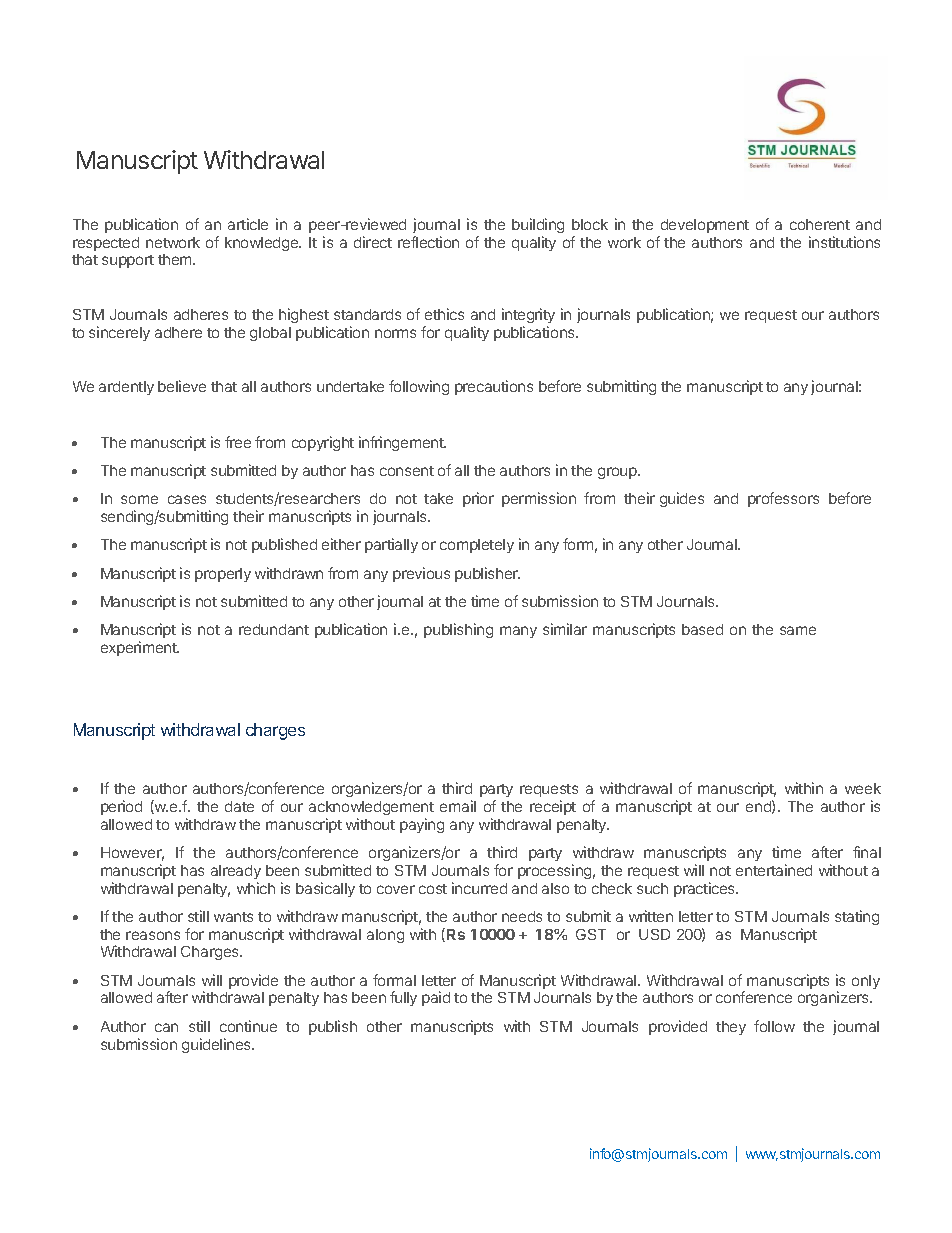  Describe the element at coordinates (820, 224) in the page. I see `coherent` at that location.
